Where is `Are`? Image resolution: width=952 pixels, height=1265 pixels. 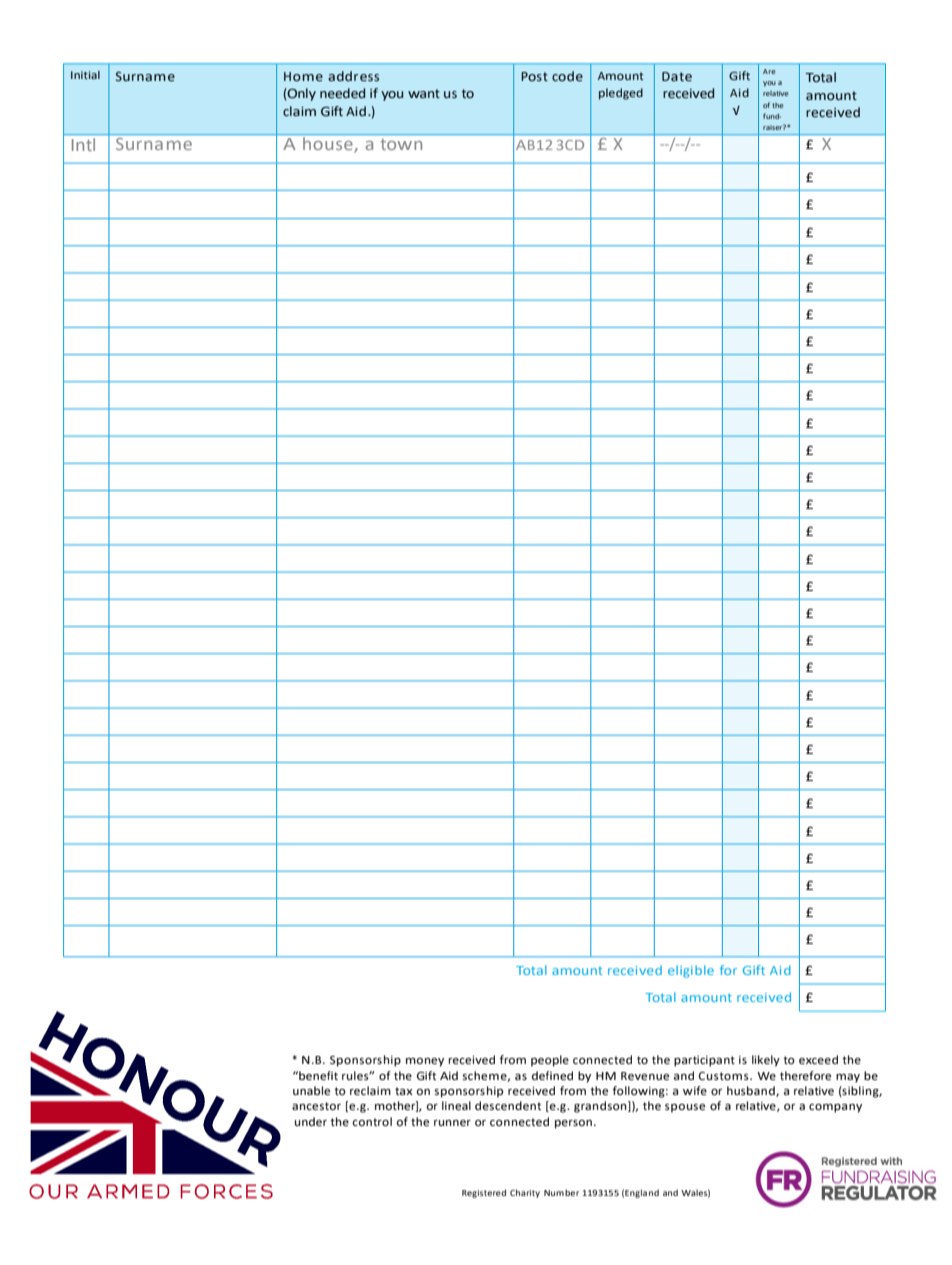
Are is located at coordinates (769, 71).
